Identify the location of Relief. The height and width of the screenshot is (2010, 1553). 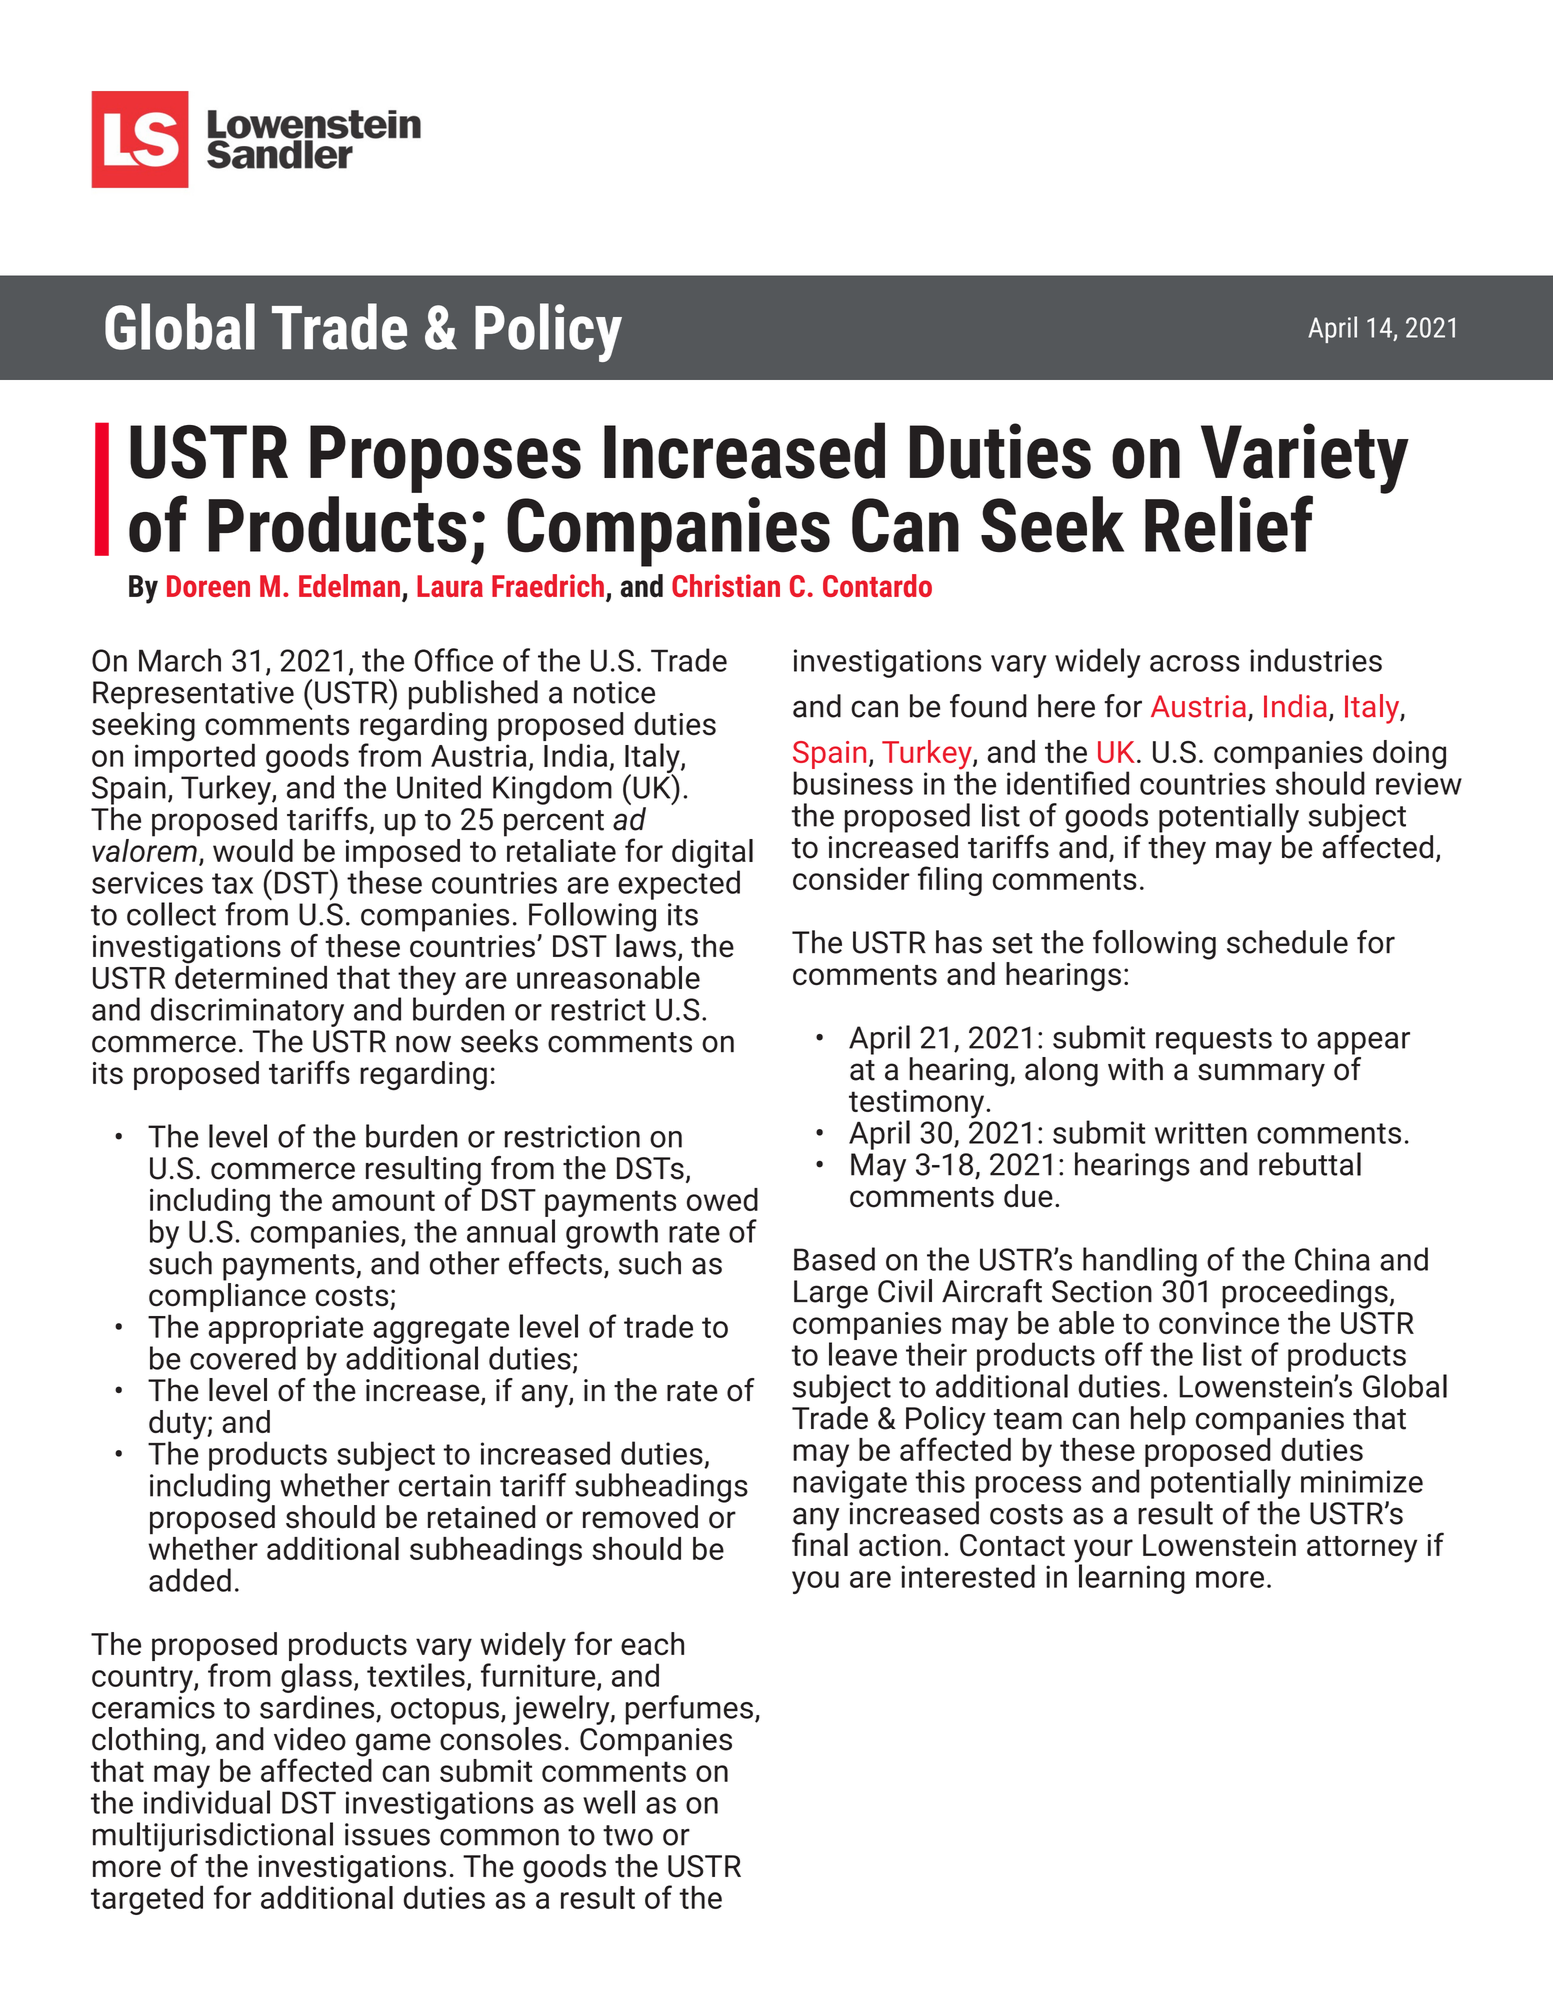
(1229, 524).
